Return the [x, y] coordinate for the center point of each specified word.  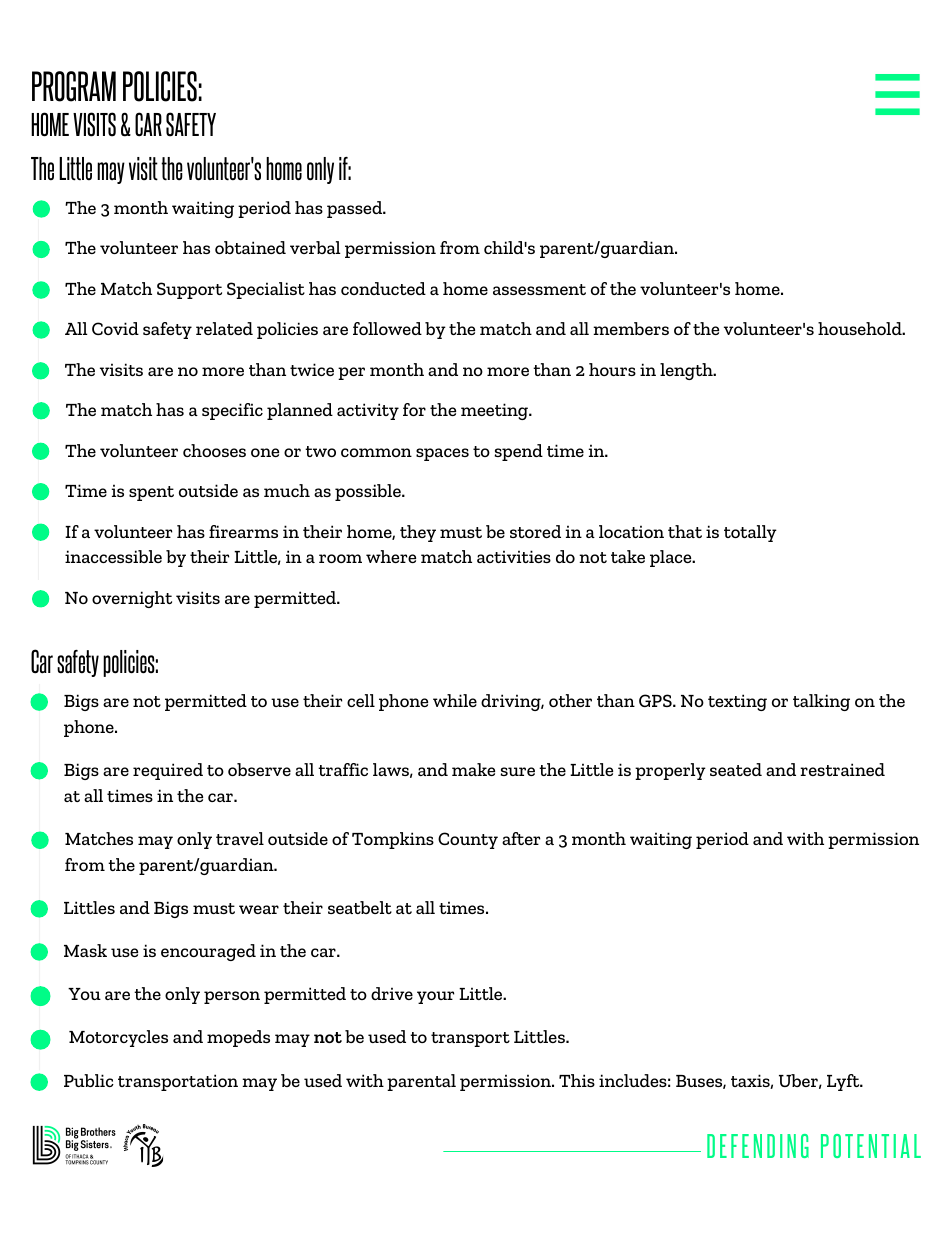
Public [89, 1080]
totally [750, 533]
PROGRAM [74, 86]
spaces [442, 454]
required [168, 771]
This [577, 1080]
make [473, 769]
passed [356, 209]
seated [736, 769]
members [631, 328]
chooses [214, 450]
